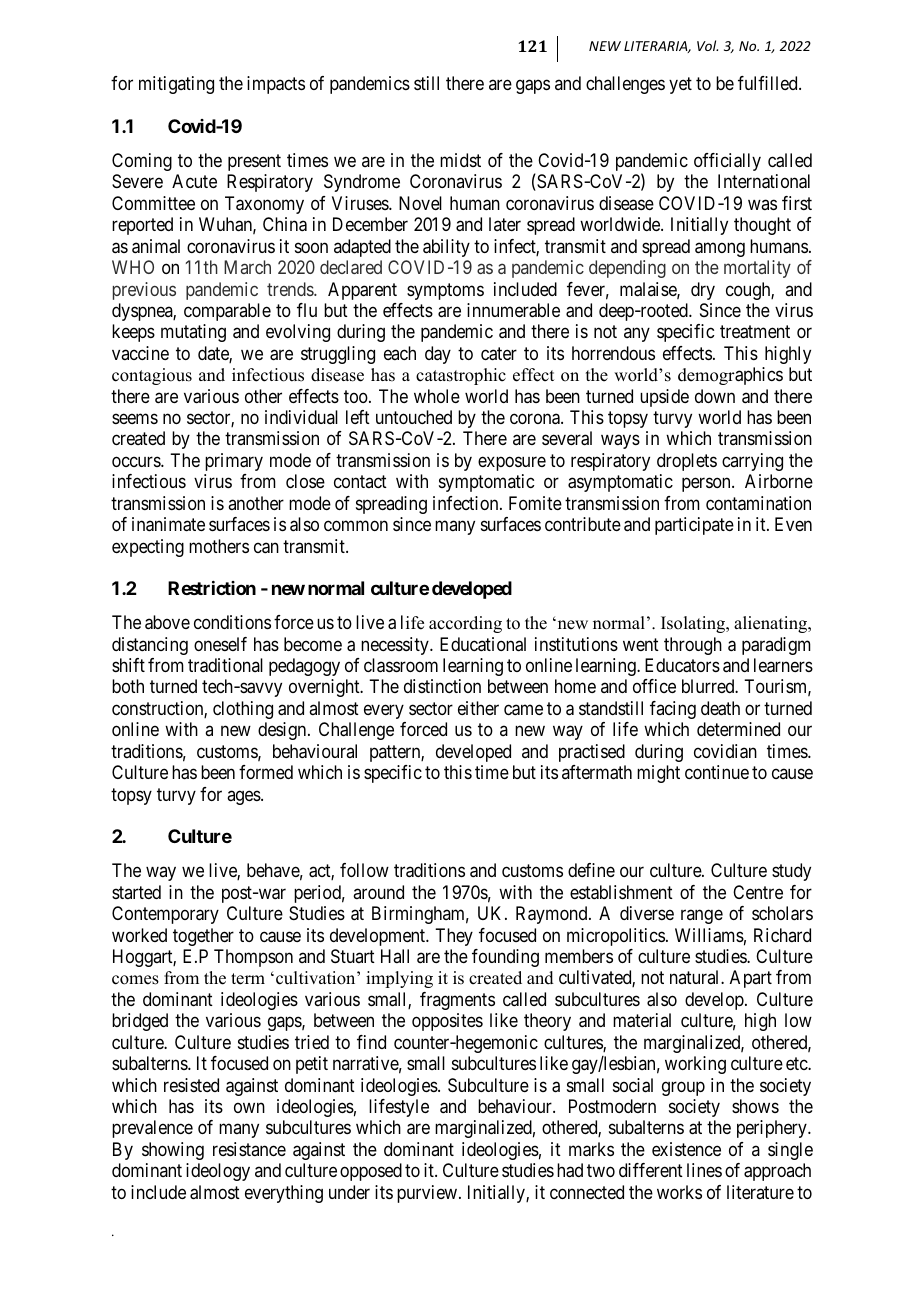 This image has width=924, height=1307. I want to click on participate, so click(694, 526).
